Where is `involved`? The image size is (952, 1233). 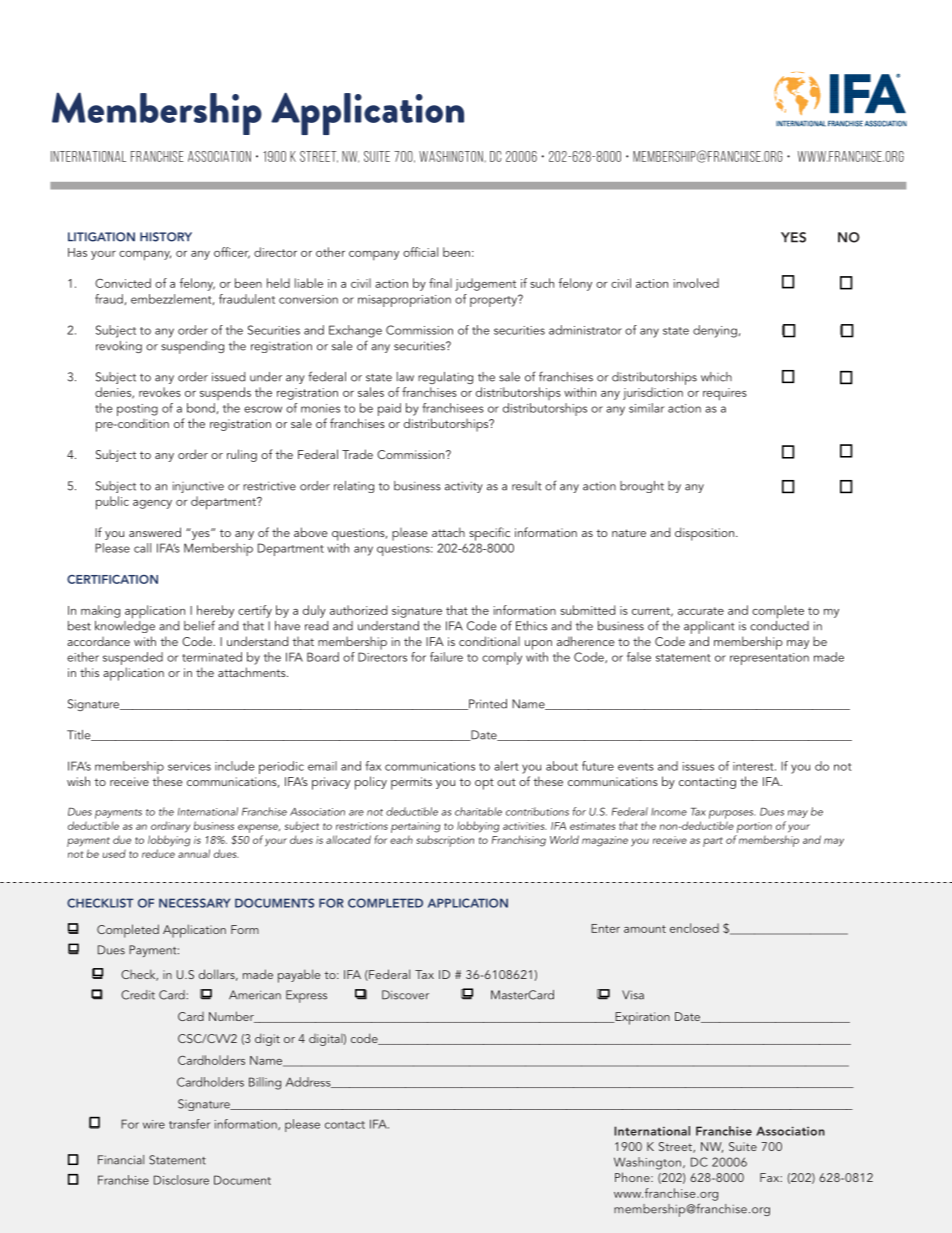
involved is located at coordinates (696, 283).
